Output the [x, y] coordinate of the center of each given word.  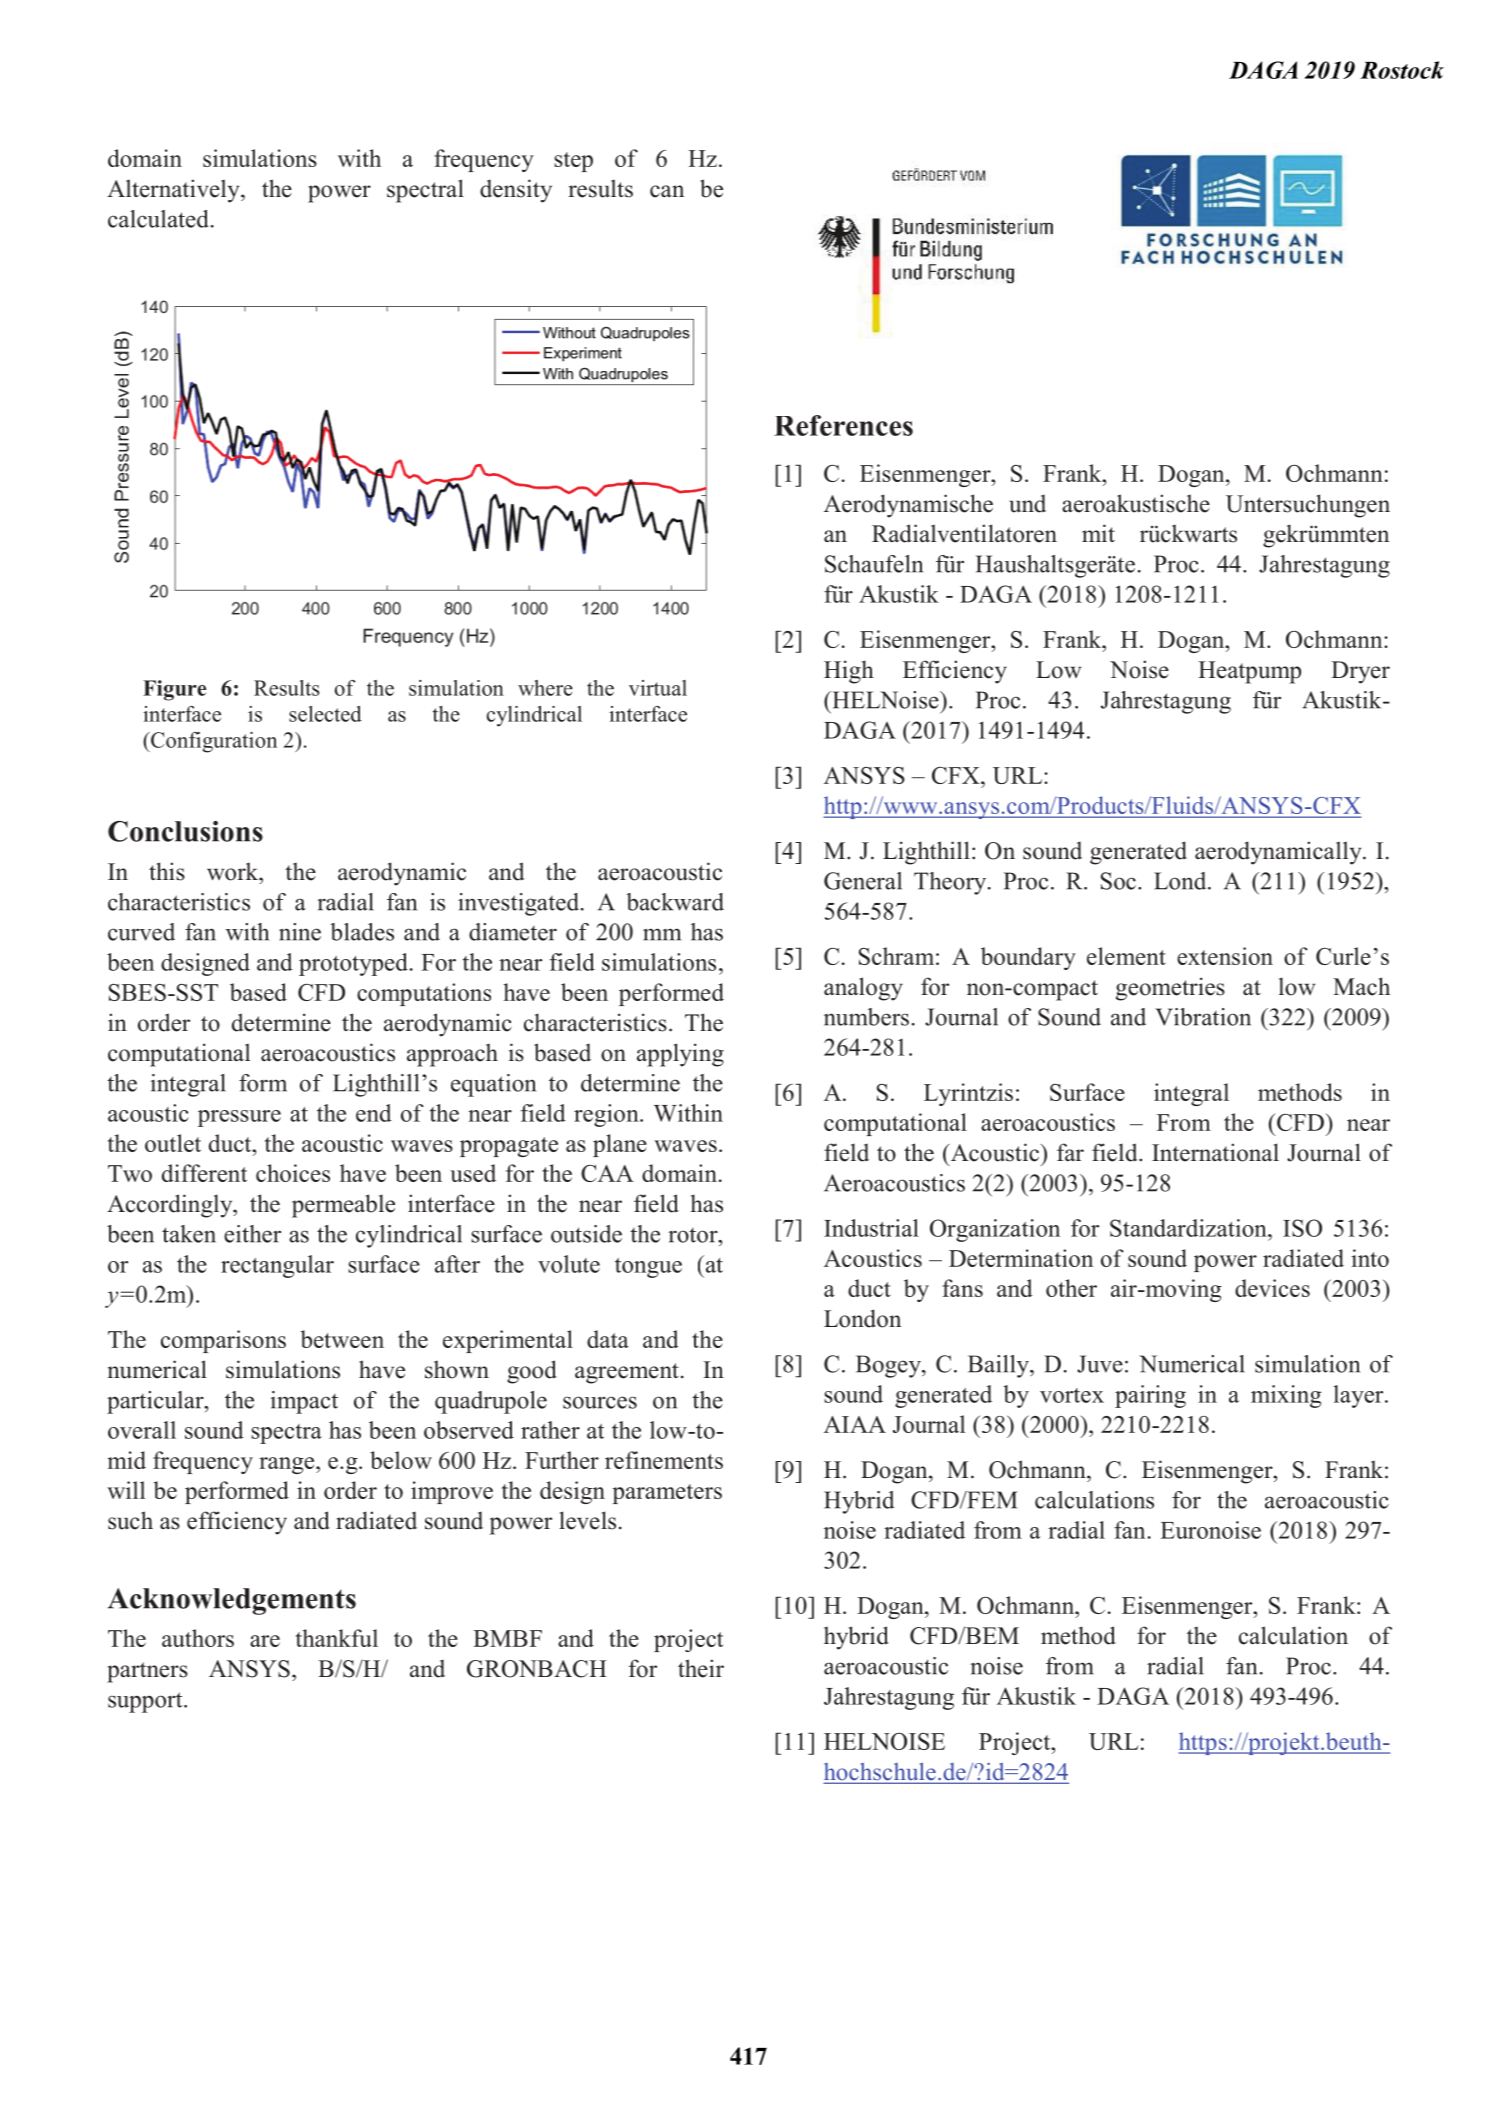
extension [1225, 956]
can [667, 191]
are [265, 1641]
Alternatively [174, 191]
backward [675, 902]
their [701, 1668]
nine [300, 932]
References [843, 425]
